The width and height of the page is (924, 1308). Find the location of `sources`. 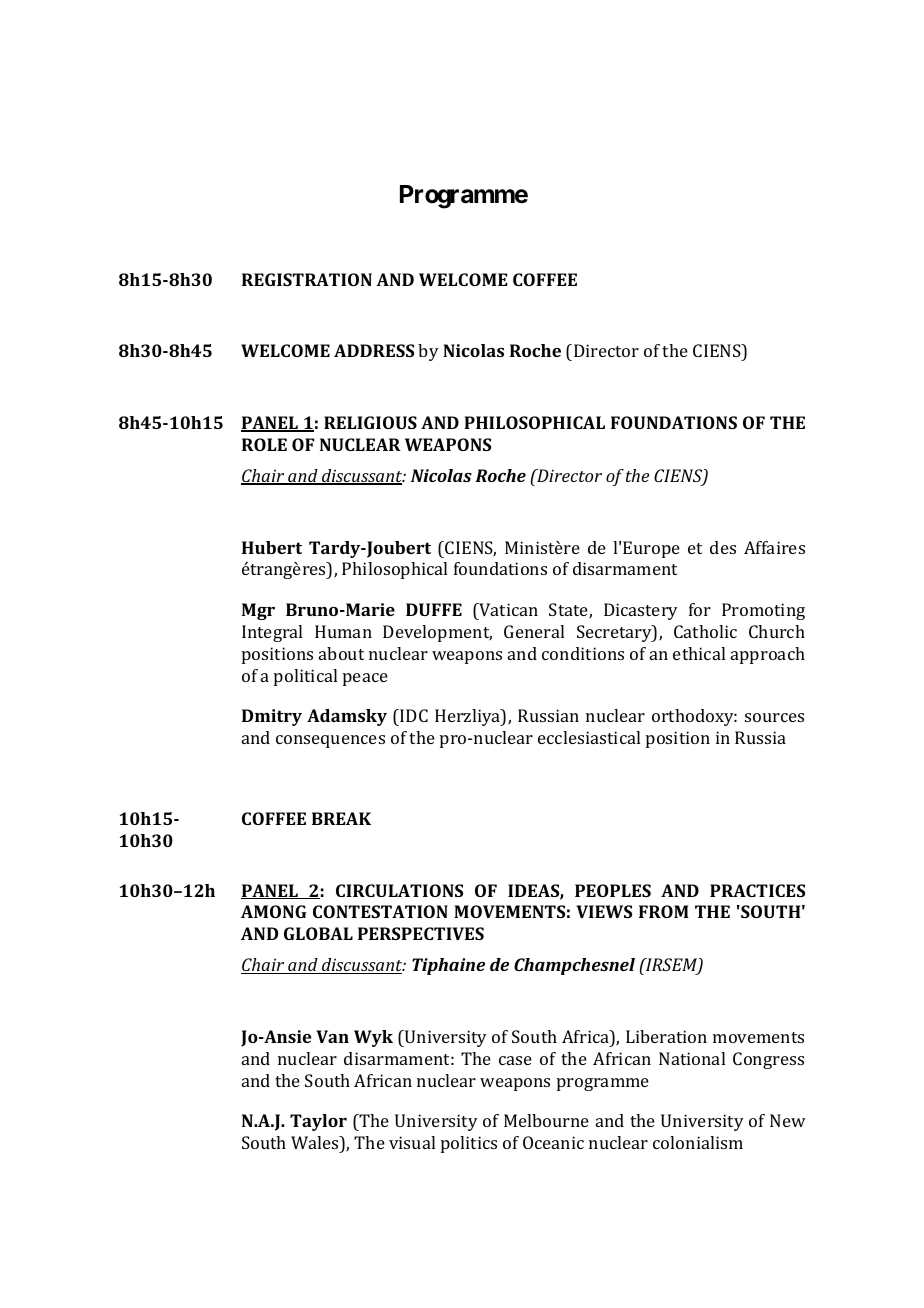

sources is located at coordinates (774, 717).
